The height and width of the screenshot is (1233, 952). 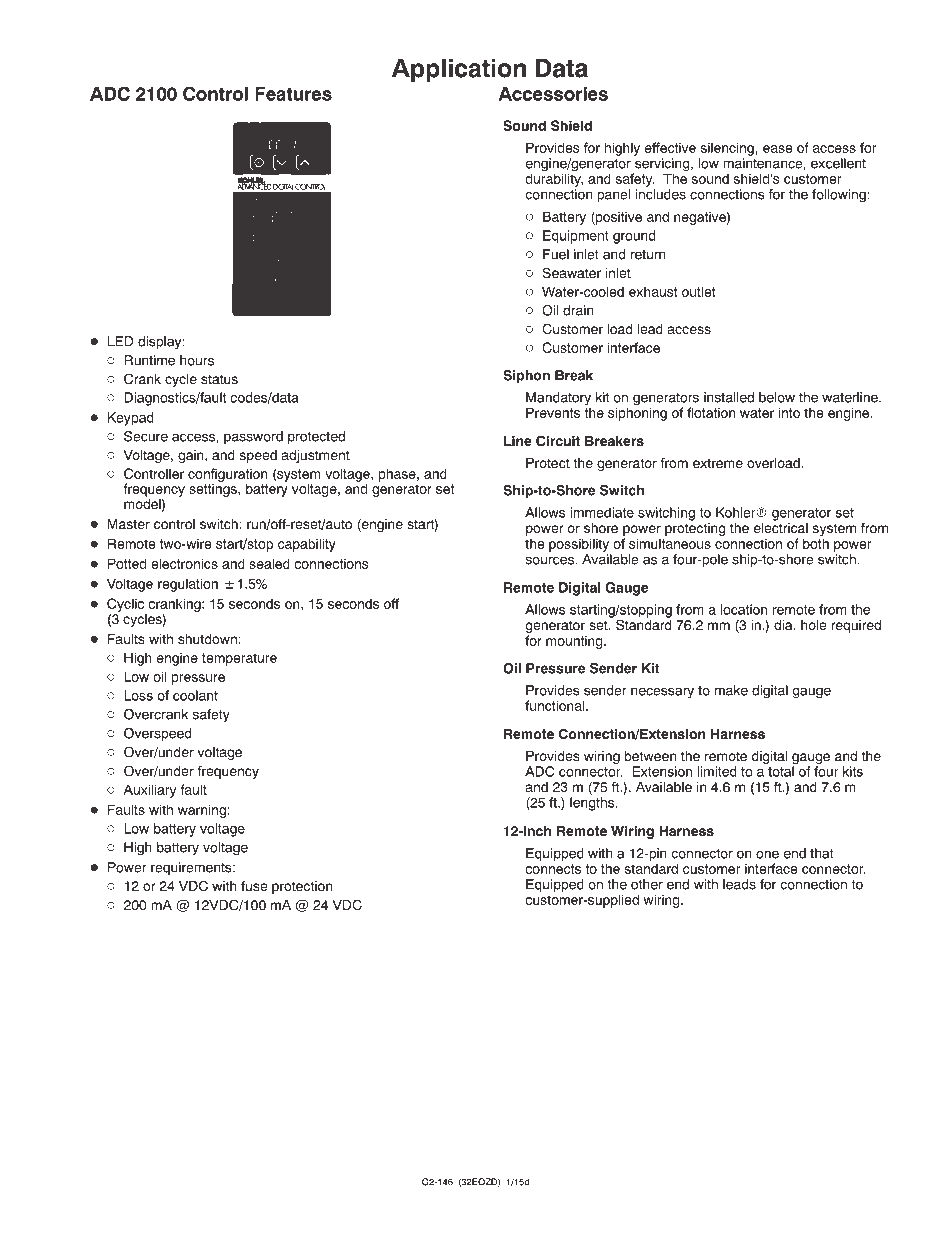 I want to click on Mandatory, so click(x=558, y=400).
